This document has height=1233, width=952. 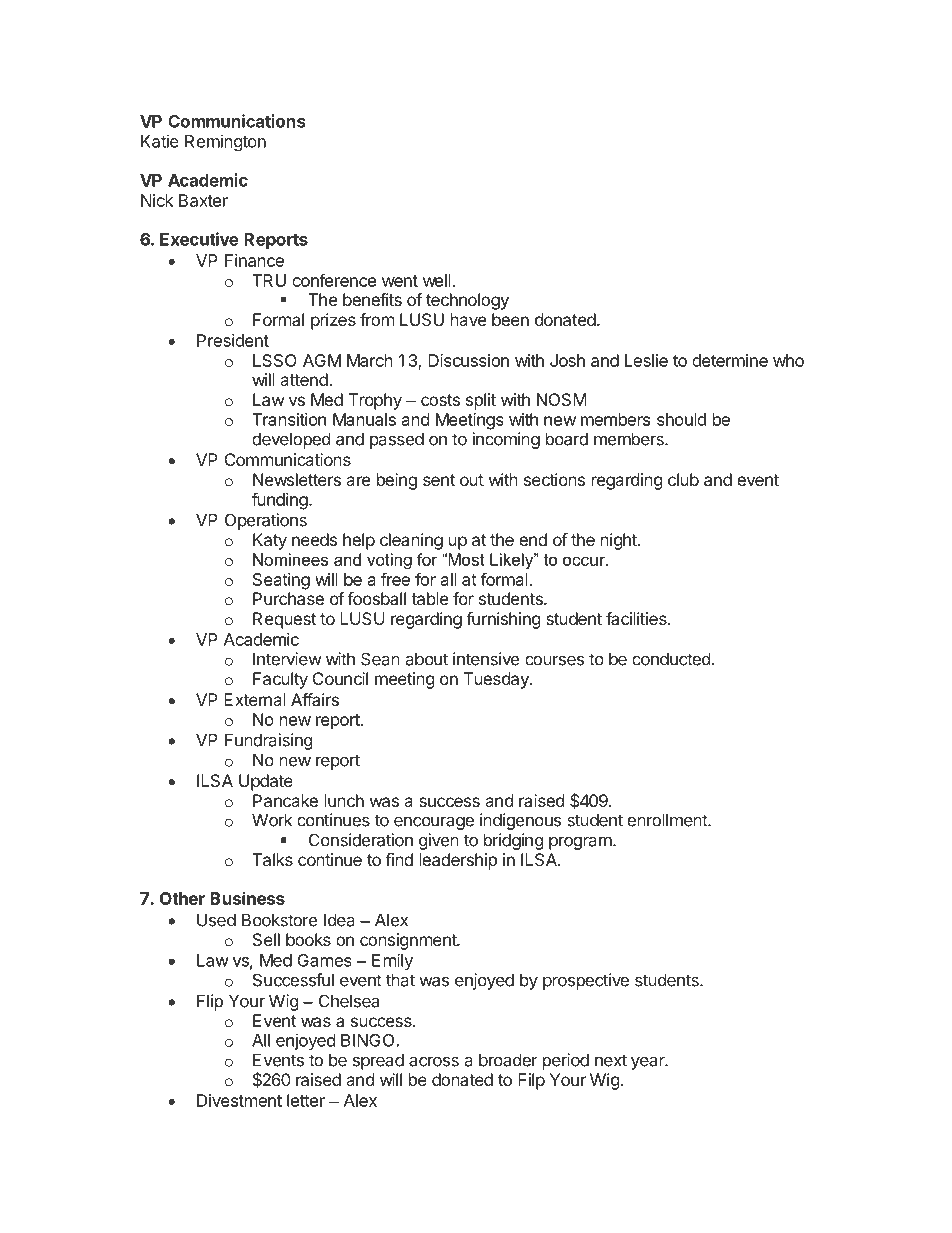 What do you see at coordinates (730, 360) in the document?
I see `determine` at bounding box center [730, 360].
